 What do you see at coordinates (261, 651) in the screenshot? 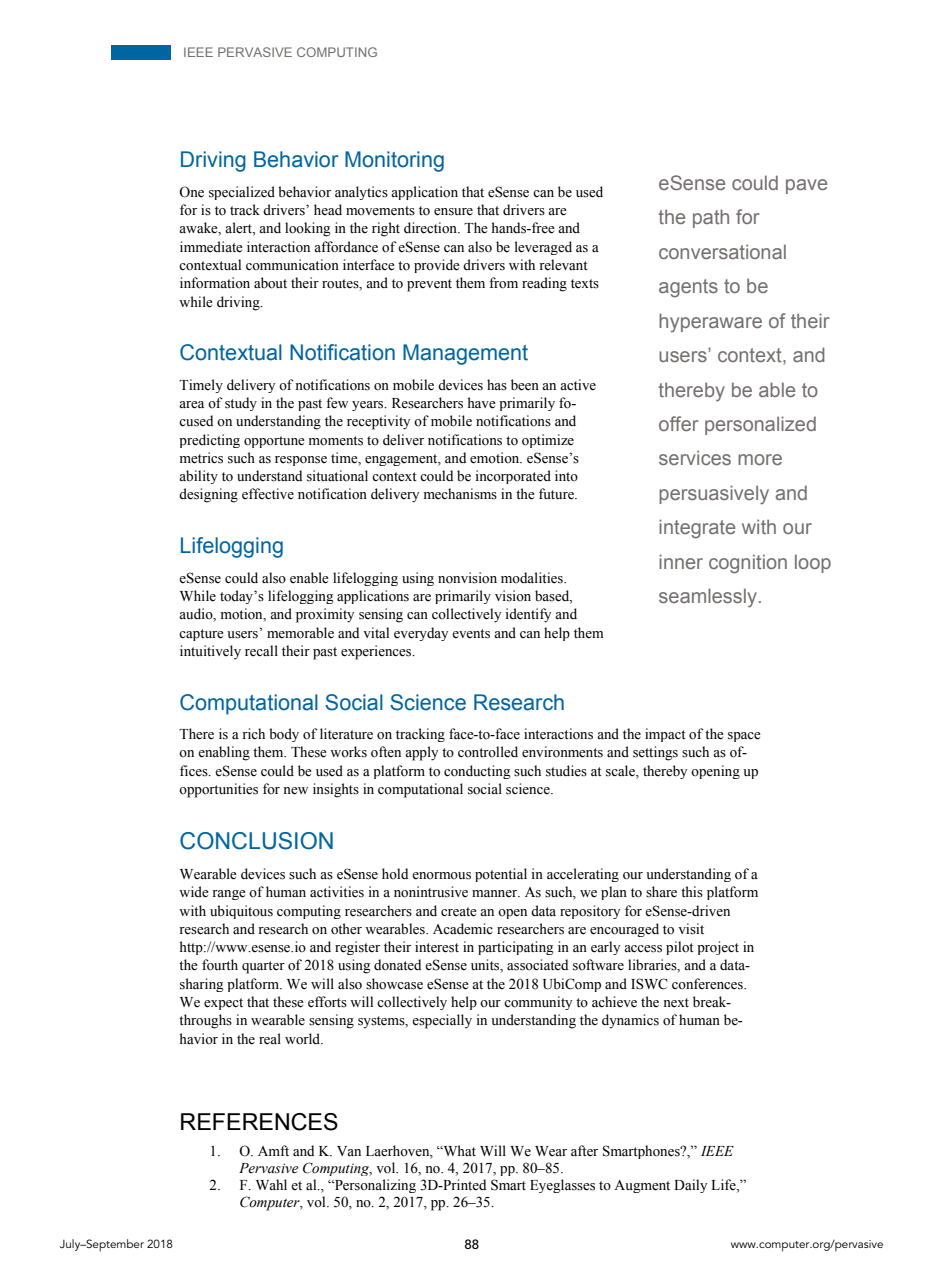
I see `recall` at bounding box center [261, 651].
